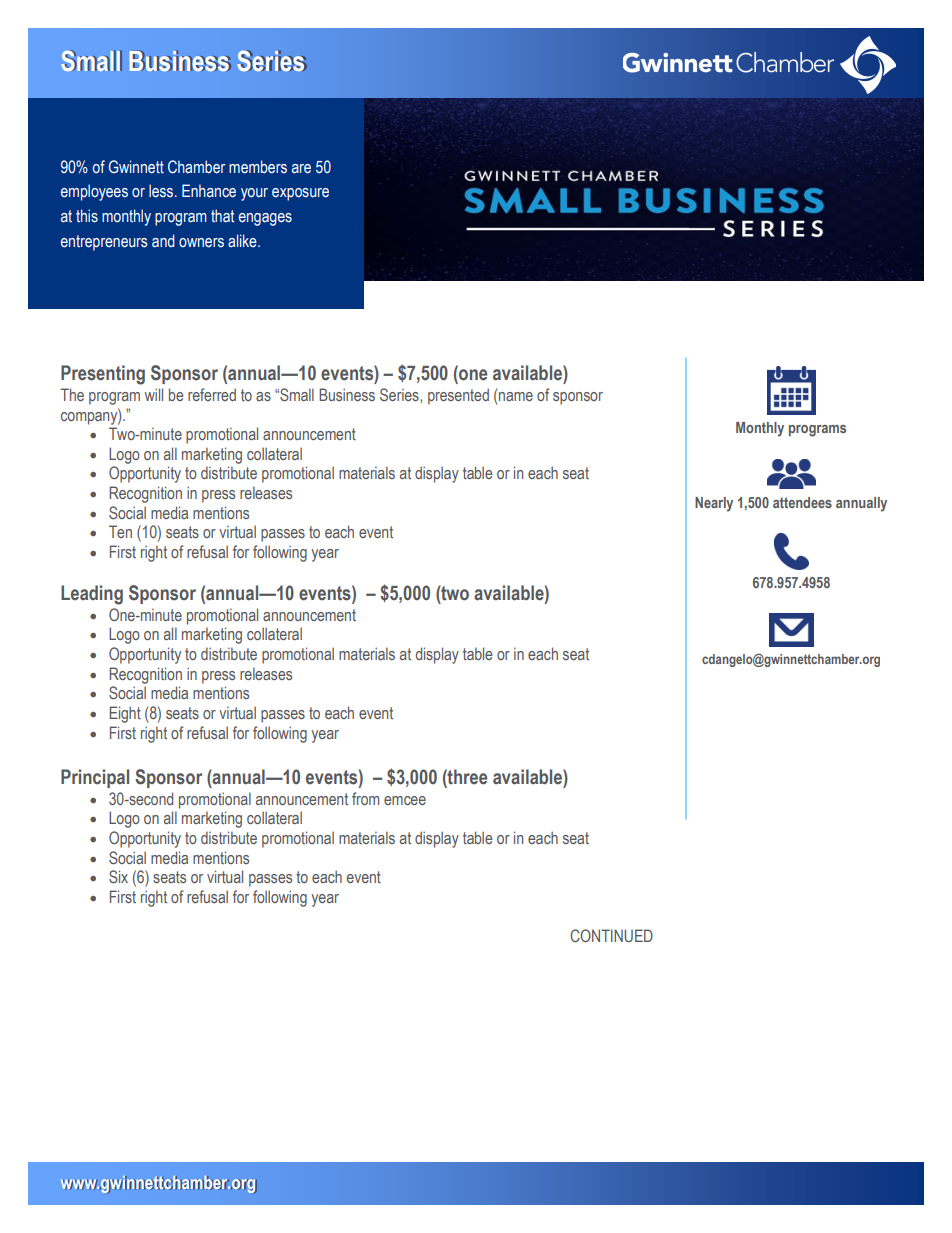 Image resolution: width=952 pixels, height=1233 pixels. What do you see at coordinates (802, 502) in the screenshot?
I see `attendees` at bounding box center [802, 502].
